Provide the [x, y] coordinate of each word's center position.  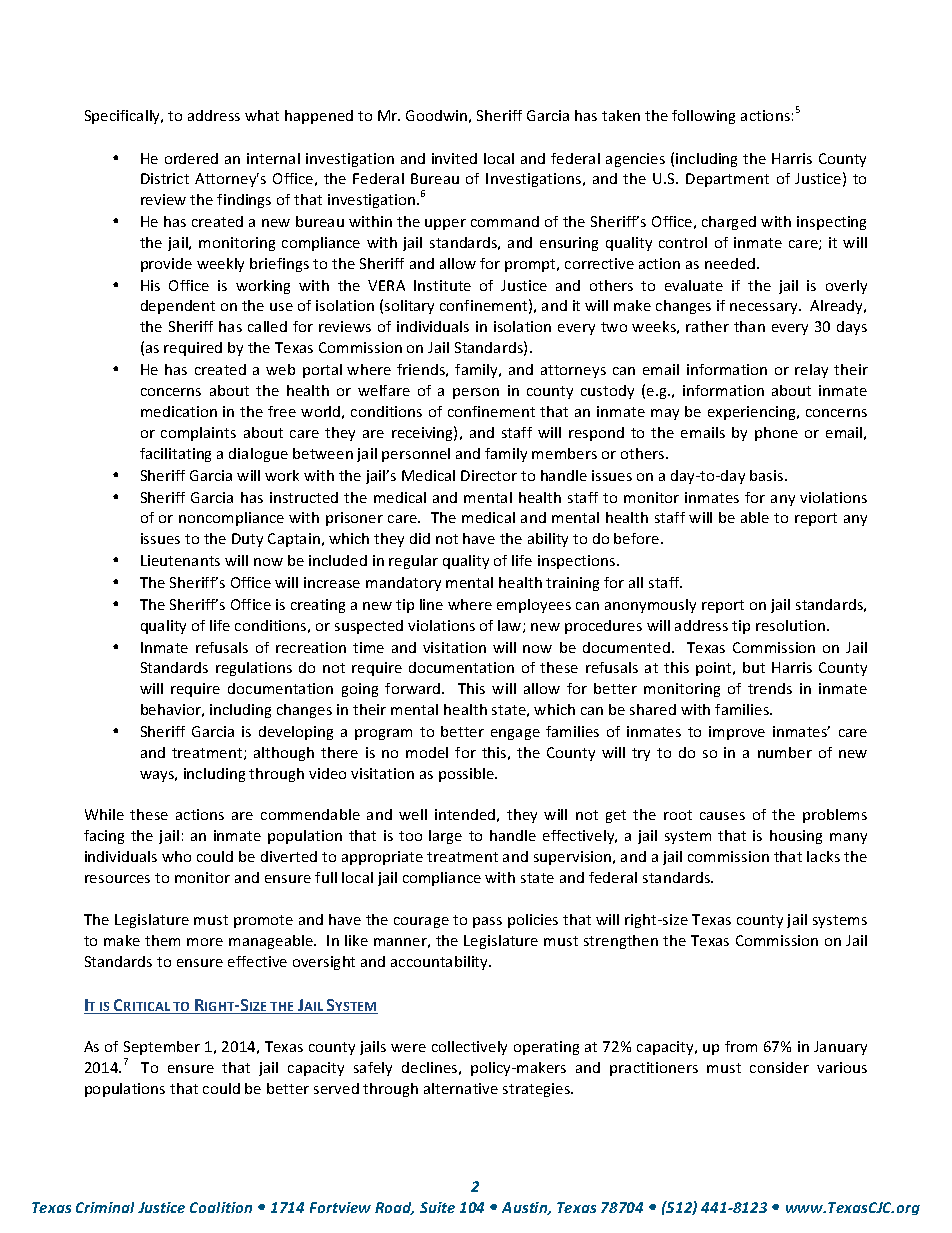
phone [776, 434]
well [413, 814]
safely [373, 1069]
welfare [384, 390]
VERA [386, 285]
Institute [442, 285]
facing [104, 837]
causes [722, 816]
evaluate [694, 285]
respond [596, 434]
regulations [254, 669]
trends [770, 688]
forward [412, 688]
